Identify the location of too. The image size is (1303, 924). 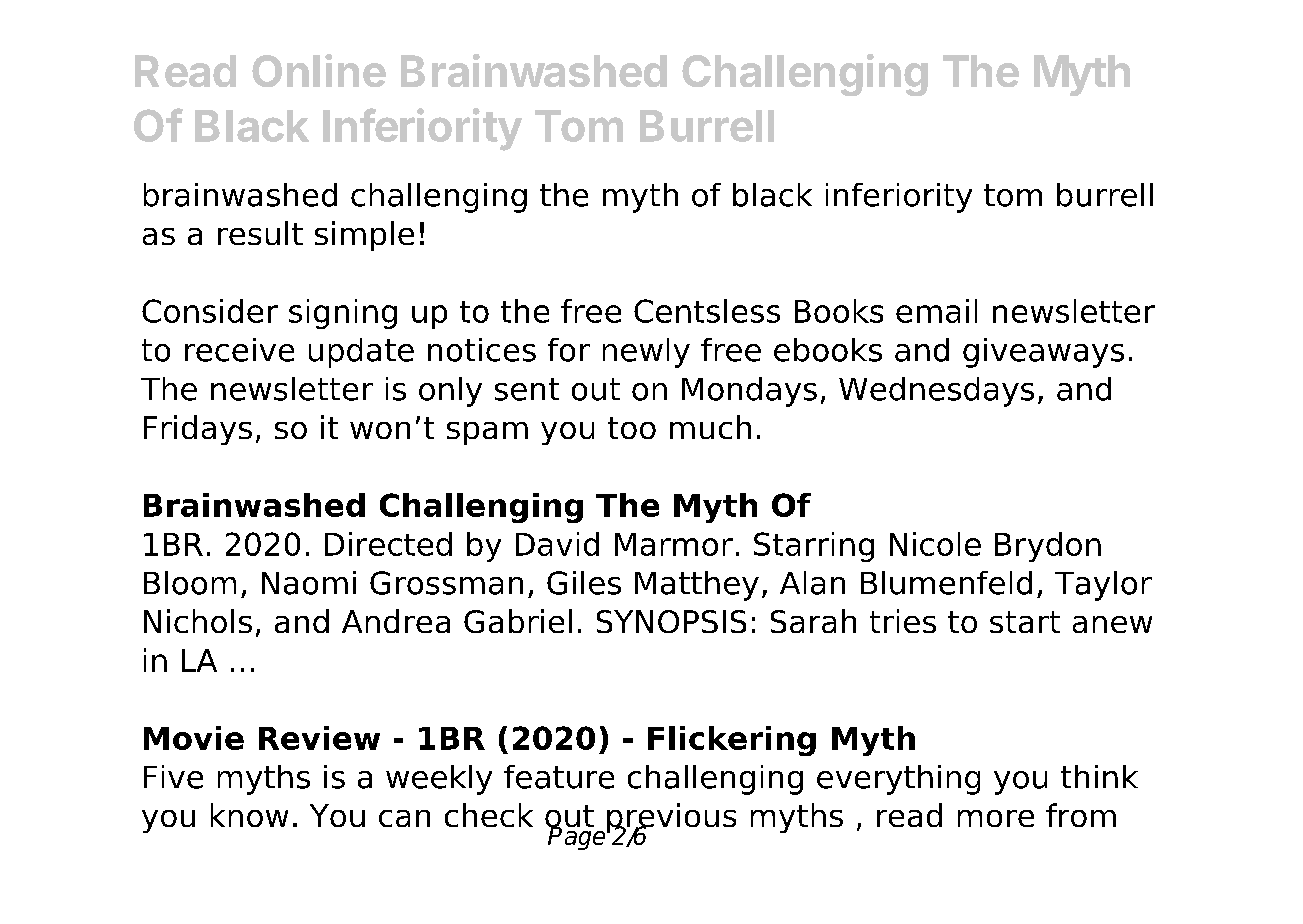
(632, 428).
